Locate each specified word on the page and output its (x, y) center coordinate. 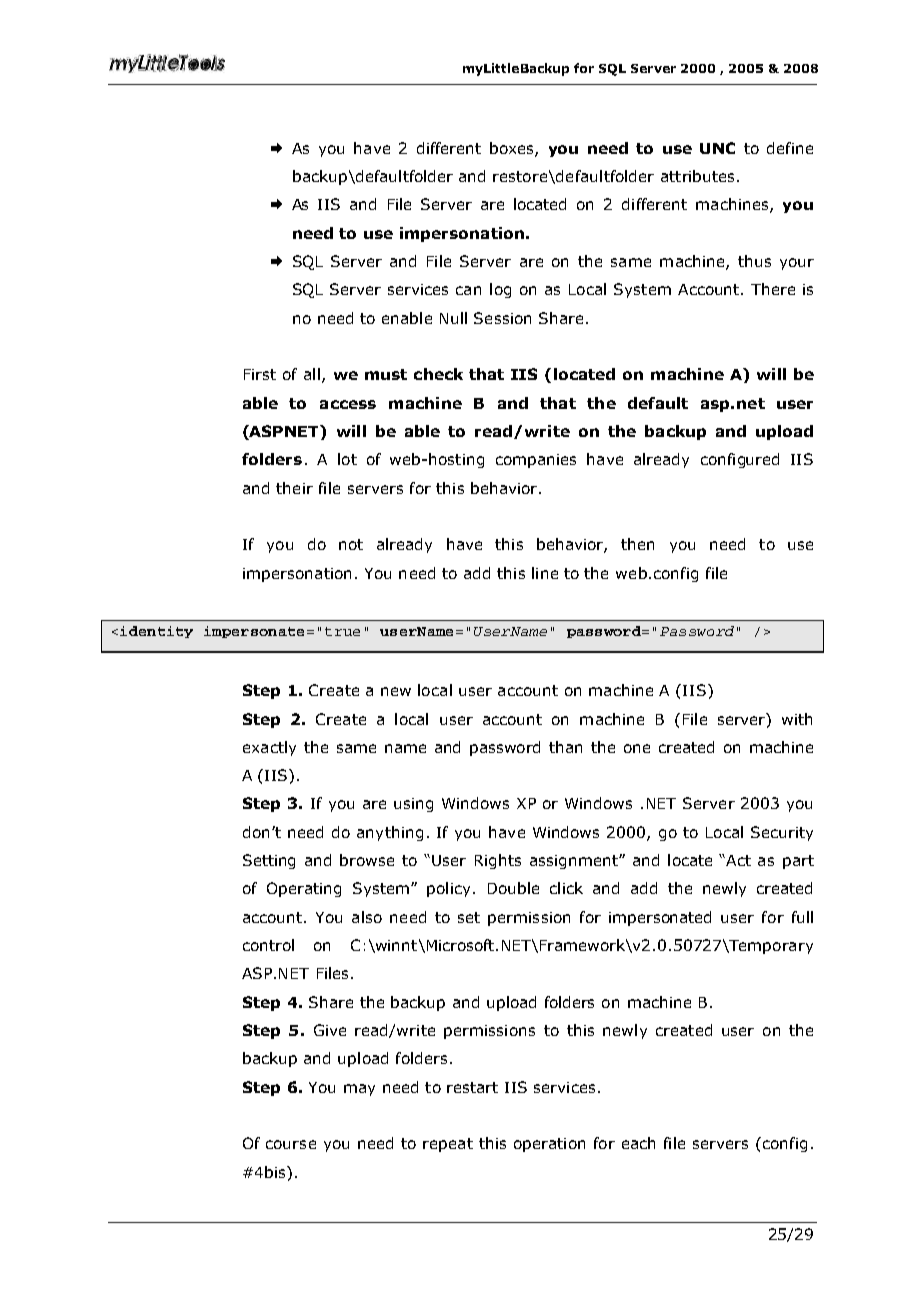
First (260, 374)
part (798, 862)
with (797, 719)
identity (156, 632)
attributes (697, 176)
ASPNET (284, 432)
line (545, 573)
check (438, 374)
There (773, 289)
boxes (513, 149)
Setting (269, 861)
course (291, 1144)
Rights (498, 861)
